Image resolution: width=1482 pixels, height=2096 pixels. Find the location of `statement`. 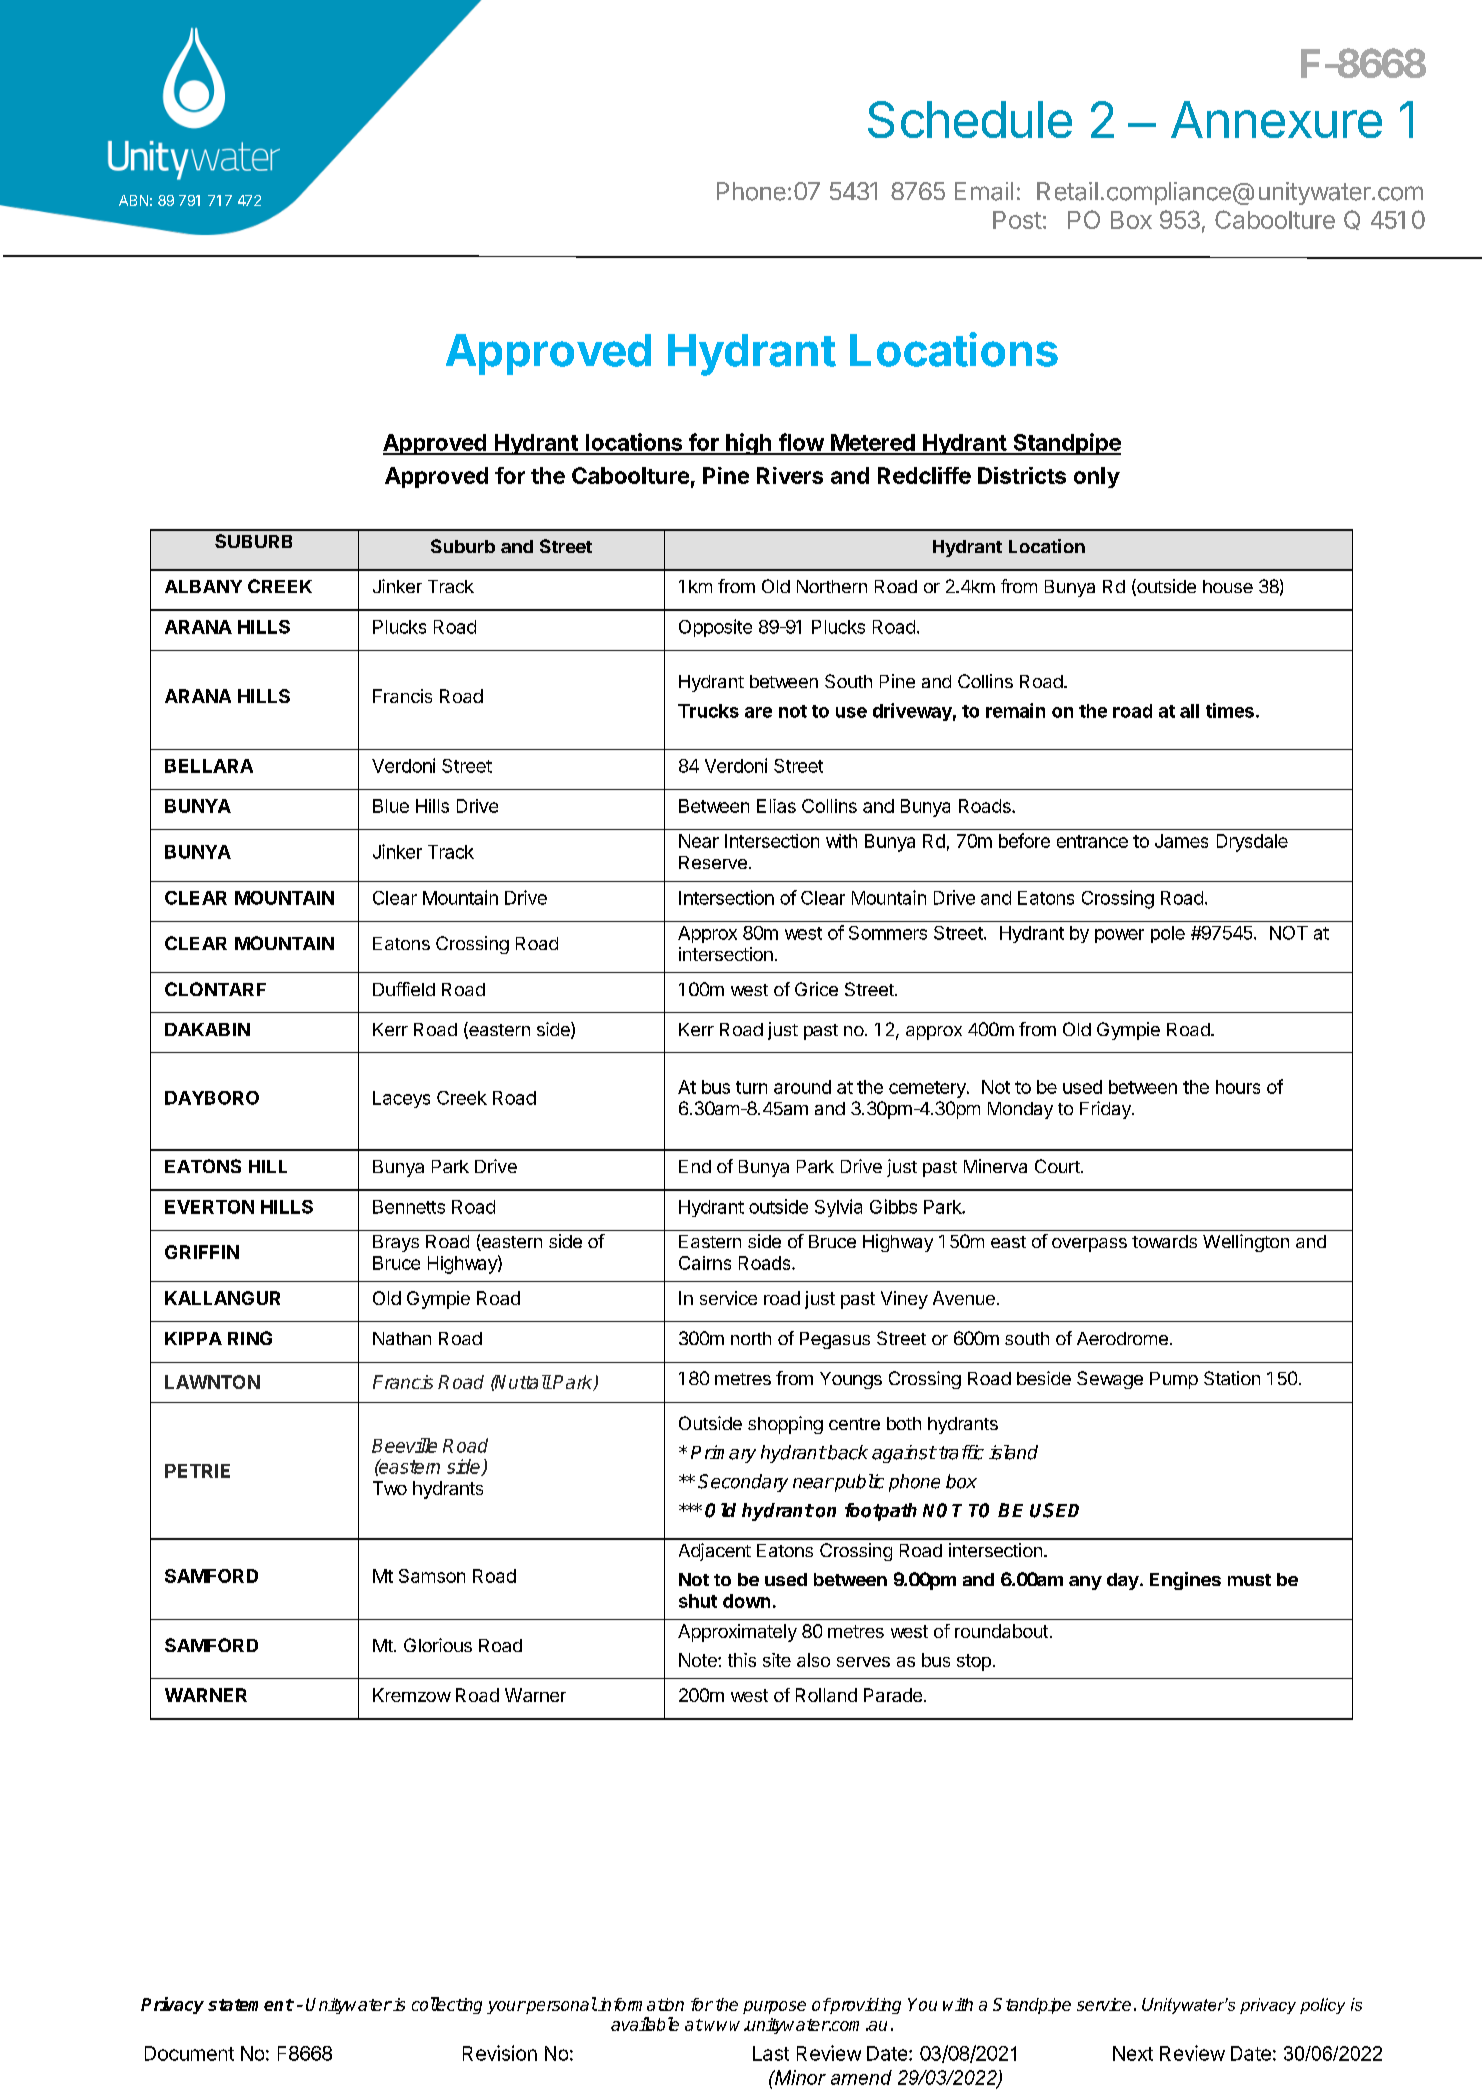

statement is located at coordinates (251, 2005).
